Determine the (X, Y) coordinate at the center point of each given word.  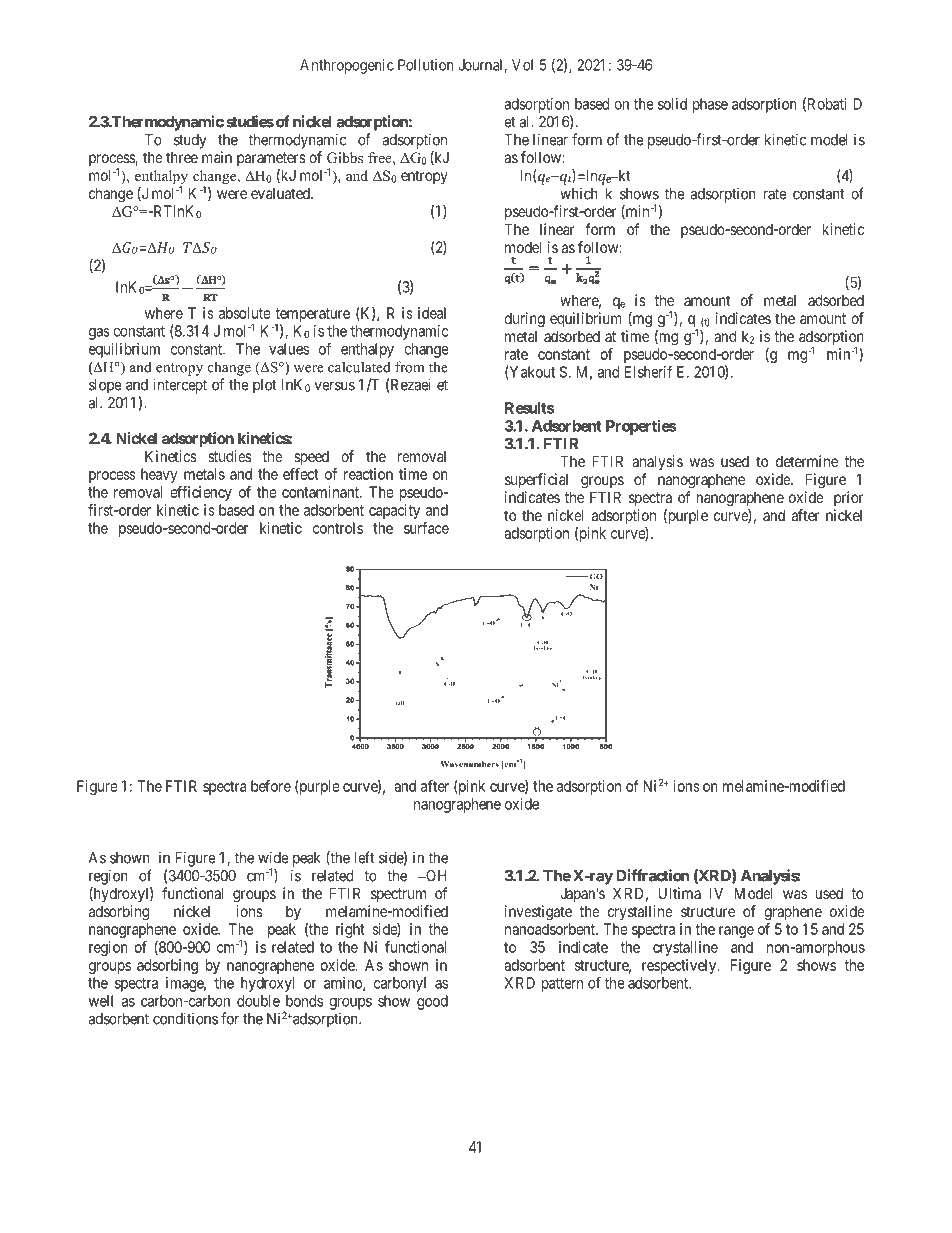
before (271, 786)
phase (710, 105)
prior (849, 498)
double (258, 1001)
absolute (245, 313)
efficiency (201, 493)
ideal (432, 313)
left (364, 857)
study (190, 141)
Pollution (426, 65)
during (524, 320)
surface (426, 528)
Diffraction (652, 875)
